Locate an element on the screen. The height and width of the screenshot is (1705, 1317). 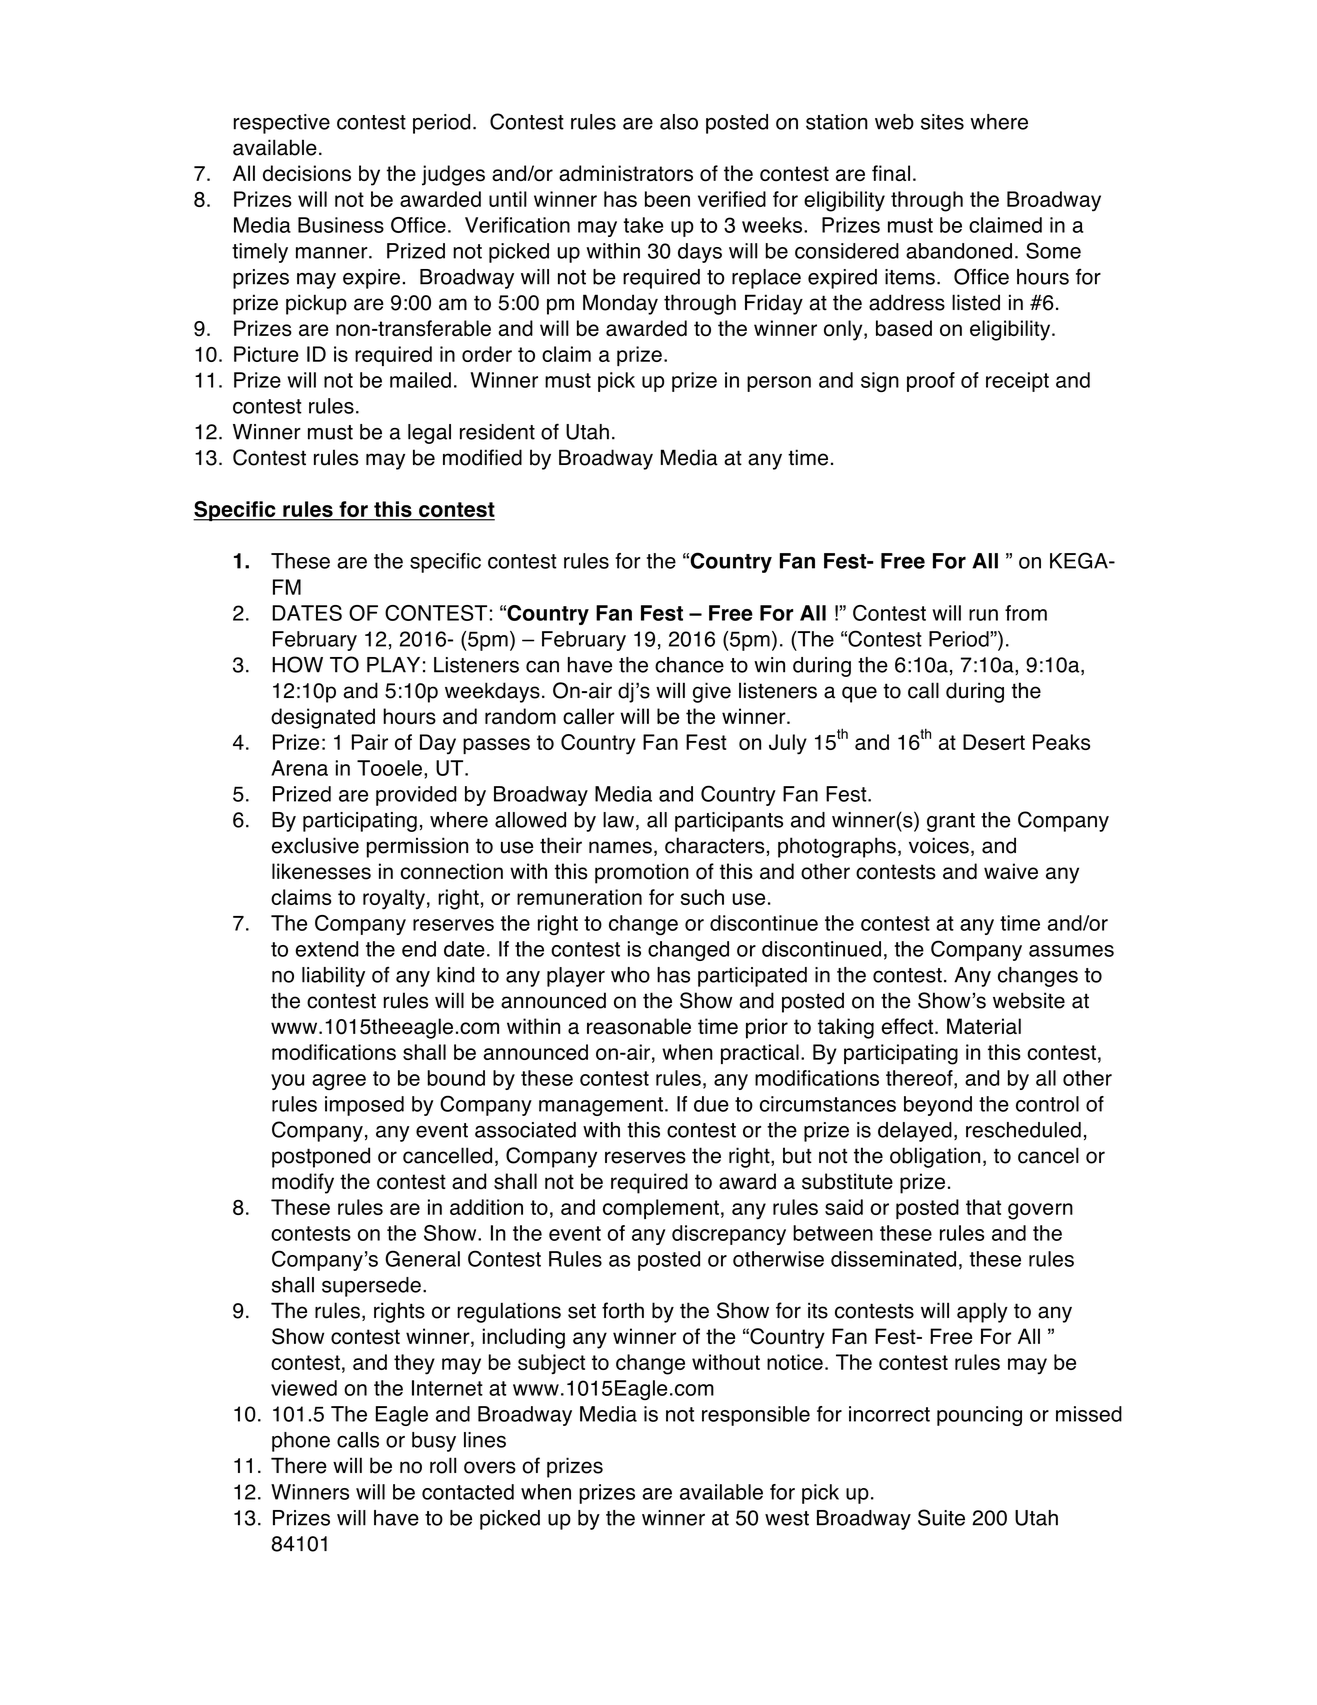
responsible is located at coordinates (756, 1416).
